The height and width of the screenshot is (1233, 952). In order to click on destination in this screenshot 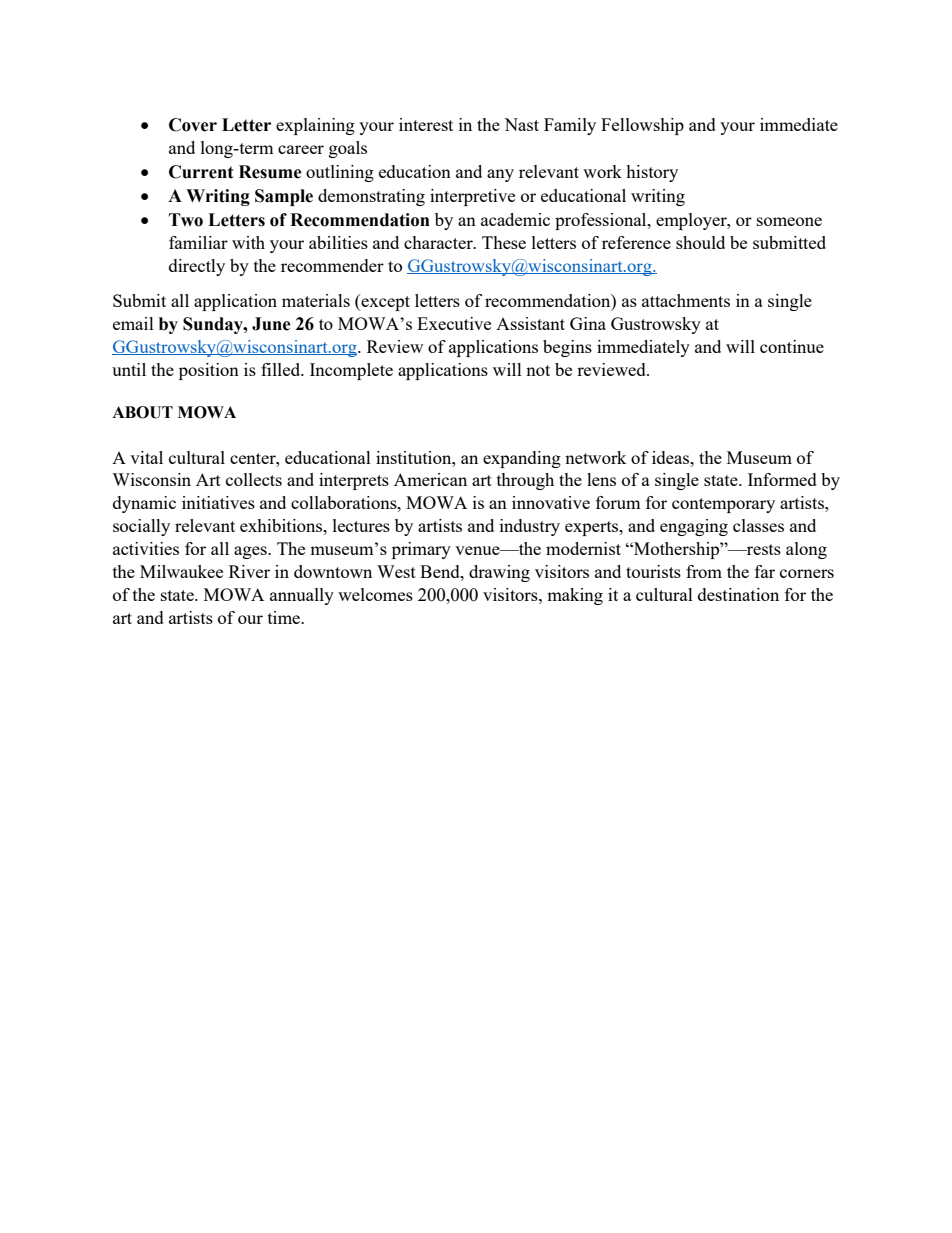, I will do `click(738, 594)`.
